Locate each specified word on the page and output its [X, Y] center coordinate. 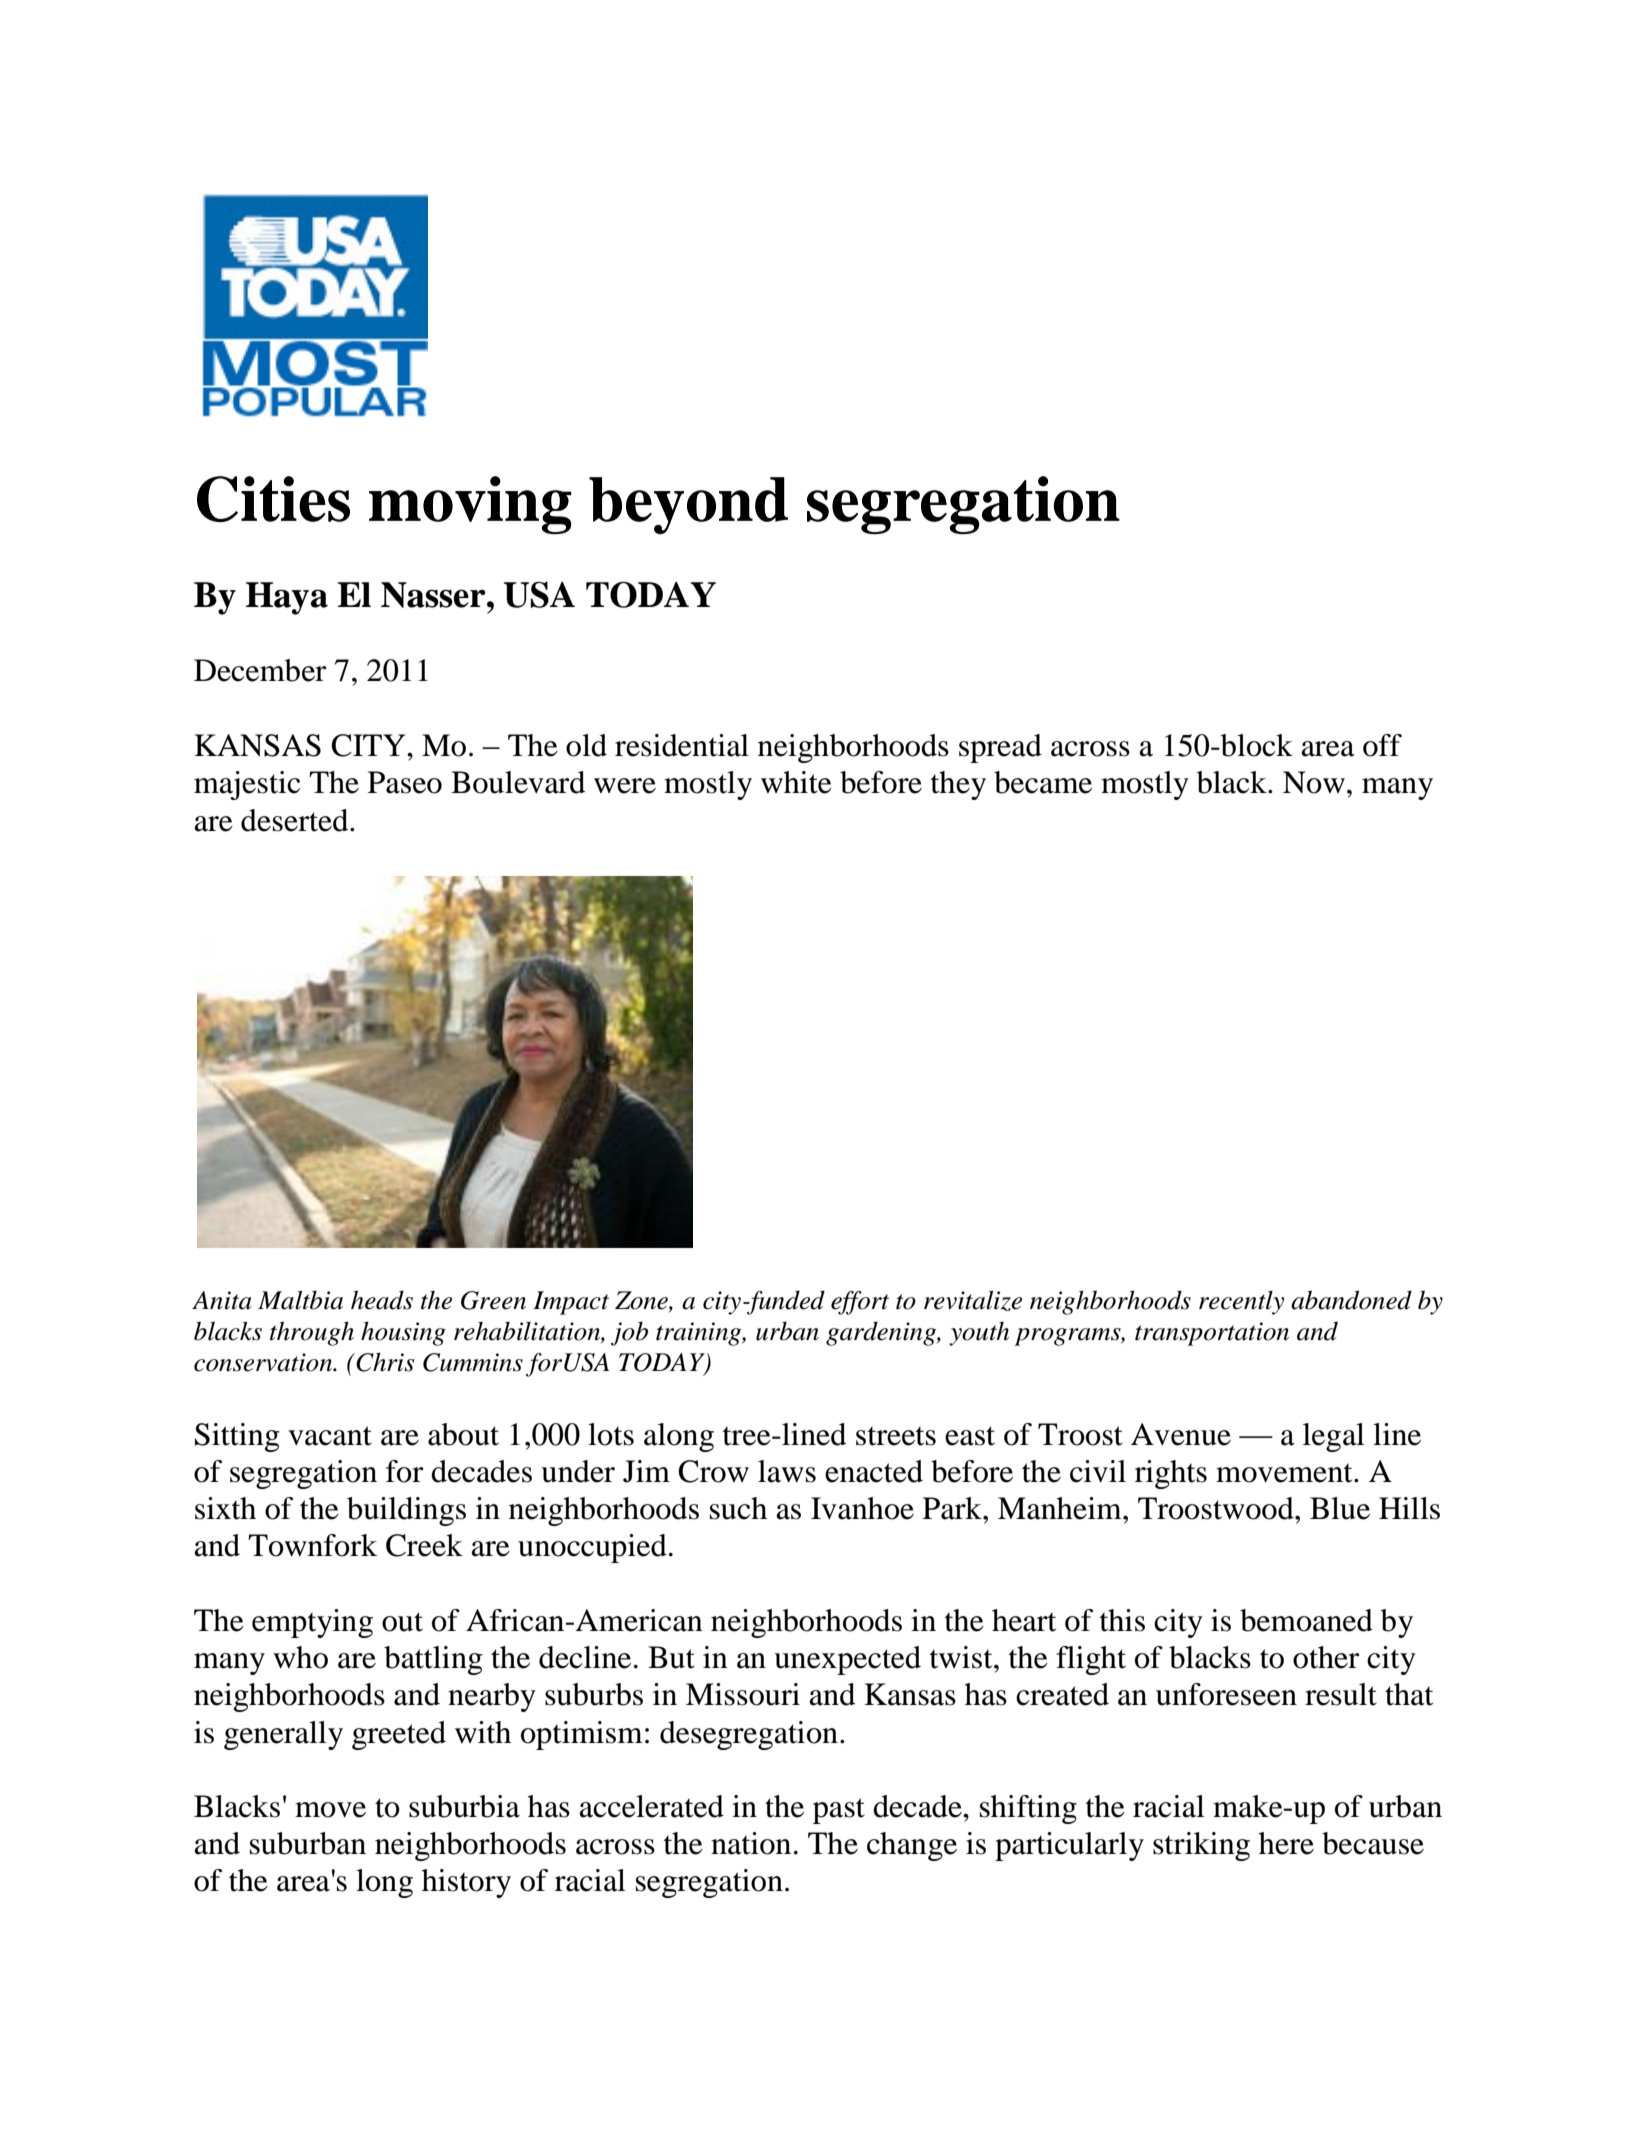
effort [860, 1303]
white [796, 782]
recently [1241, 1303]
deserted [296, 820]
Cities [273, 499]
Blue [1340, 1508]
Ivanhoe [862, 1508]
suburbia [464, 1806]
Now [1314, 782]
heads [382, 1300]
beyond [688, 505]
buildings [406, 1511]
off [1382, 745]
